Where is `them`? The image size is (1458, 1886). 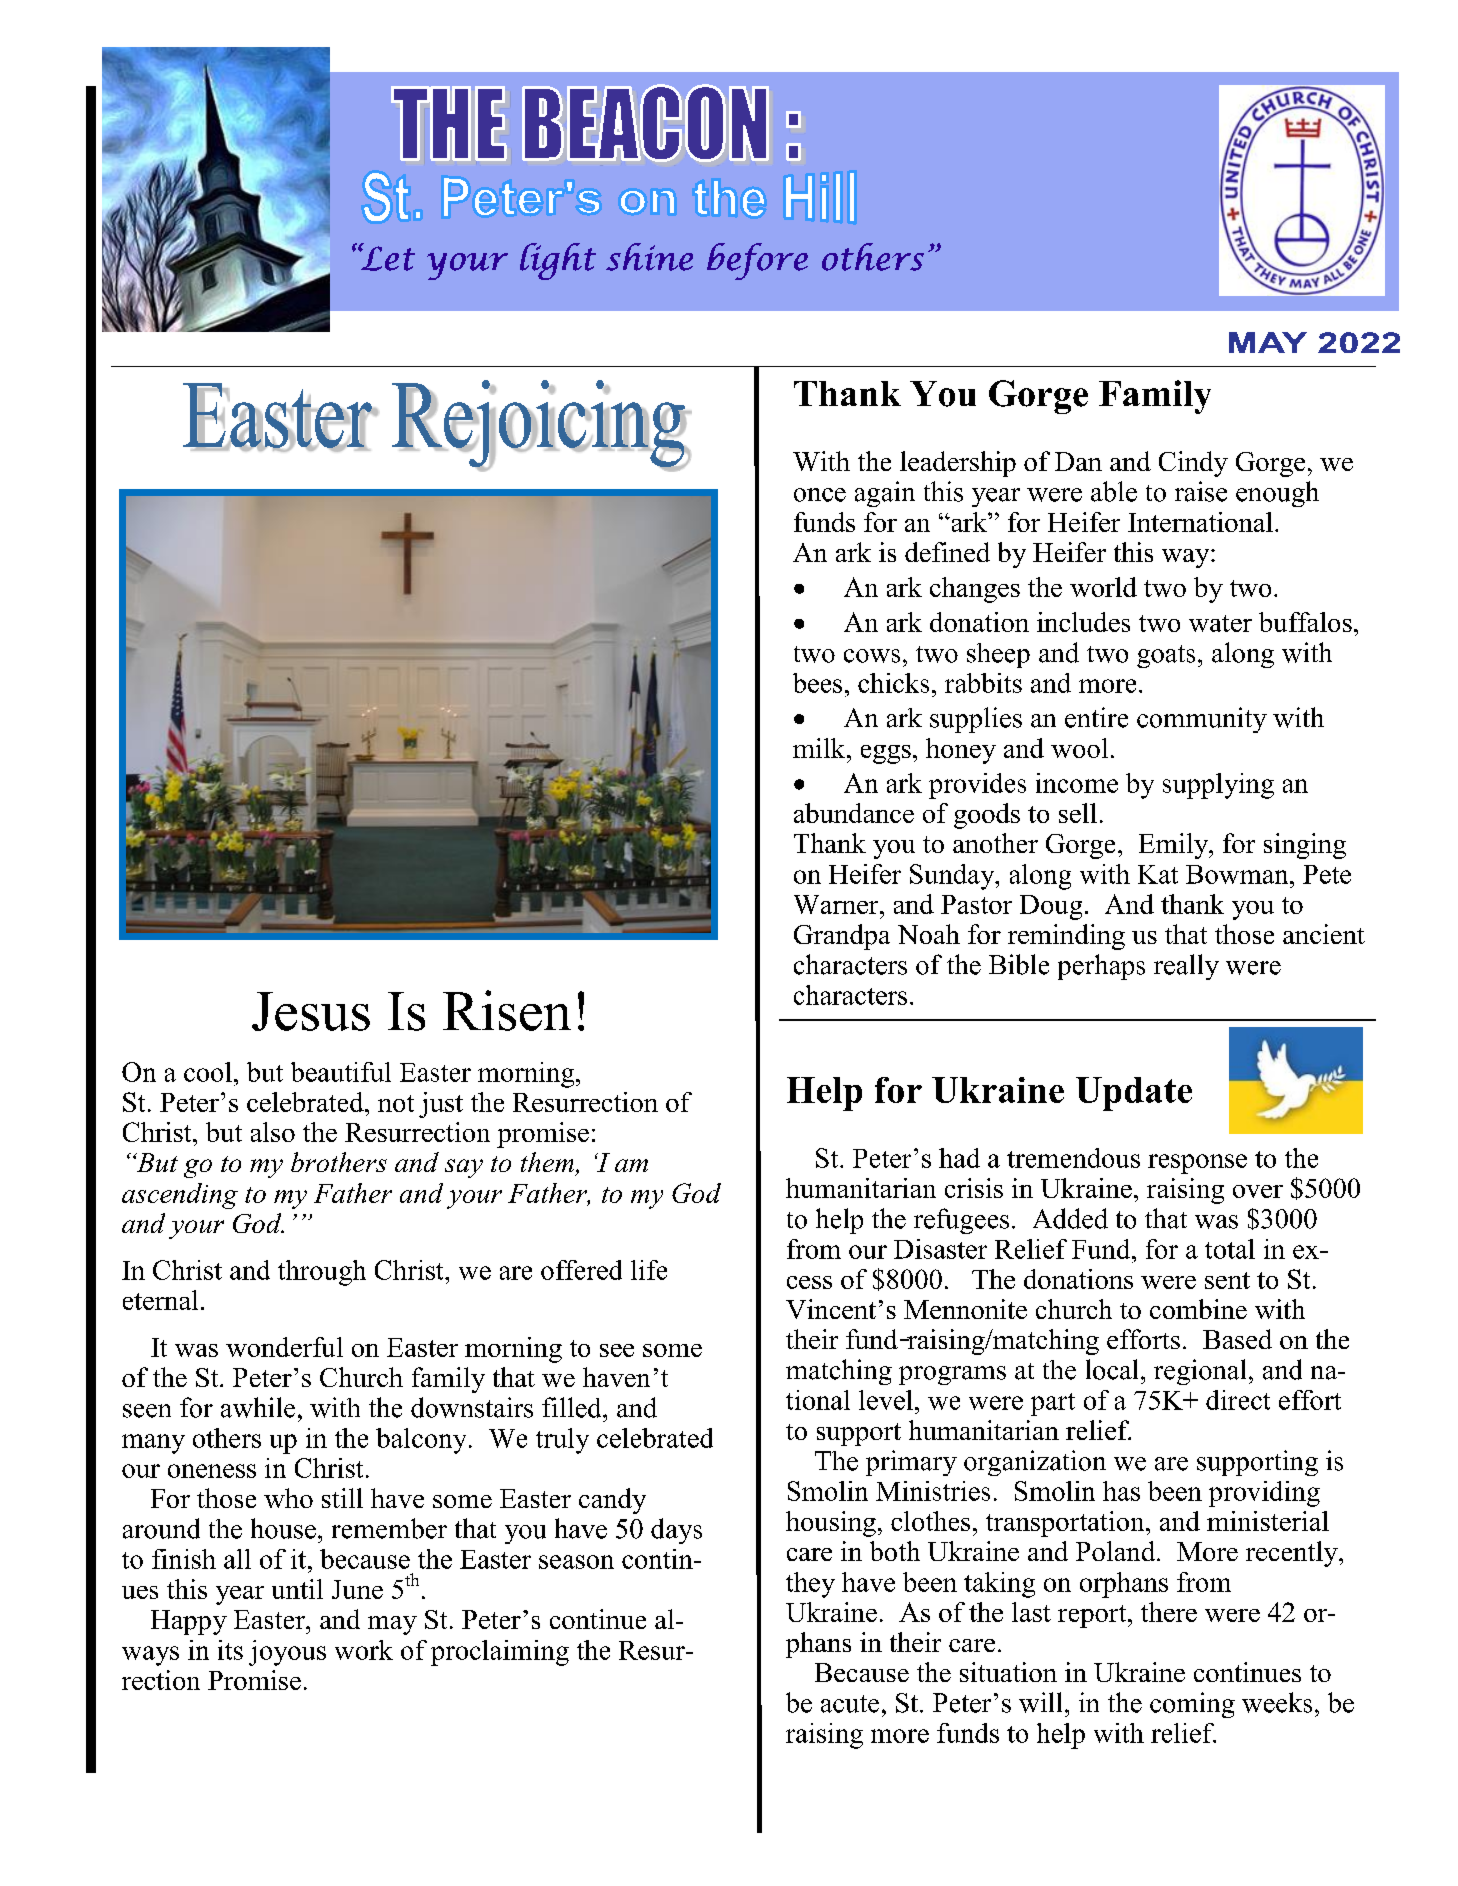
them is located at coordinates (547, 1162).
